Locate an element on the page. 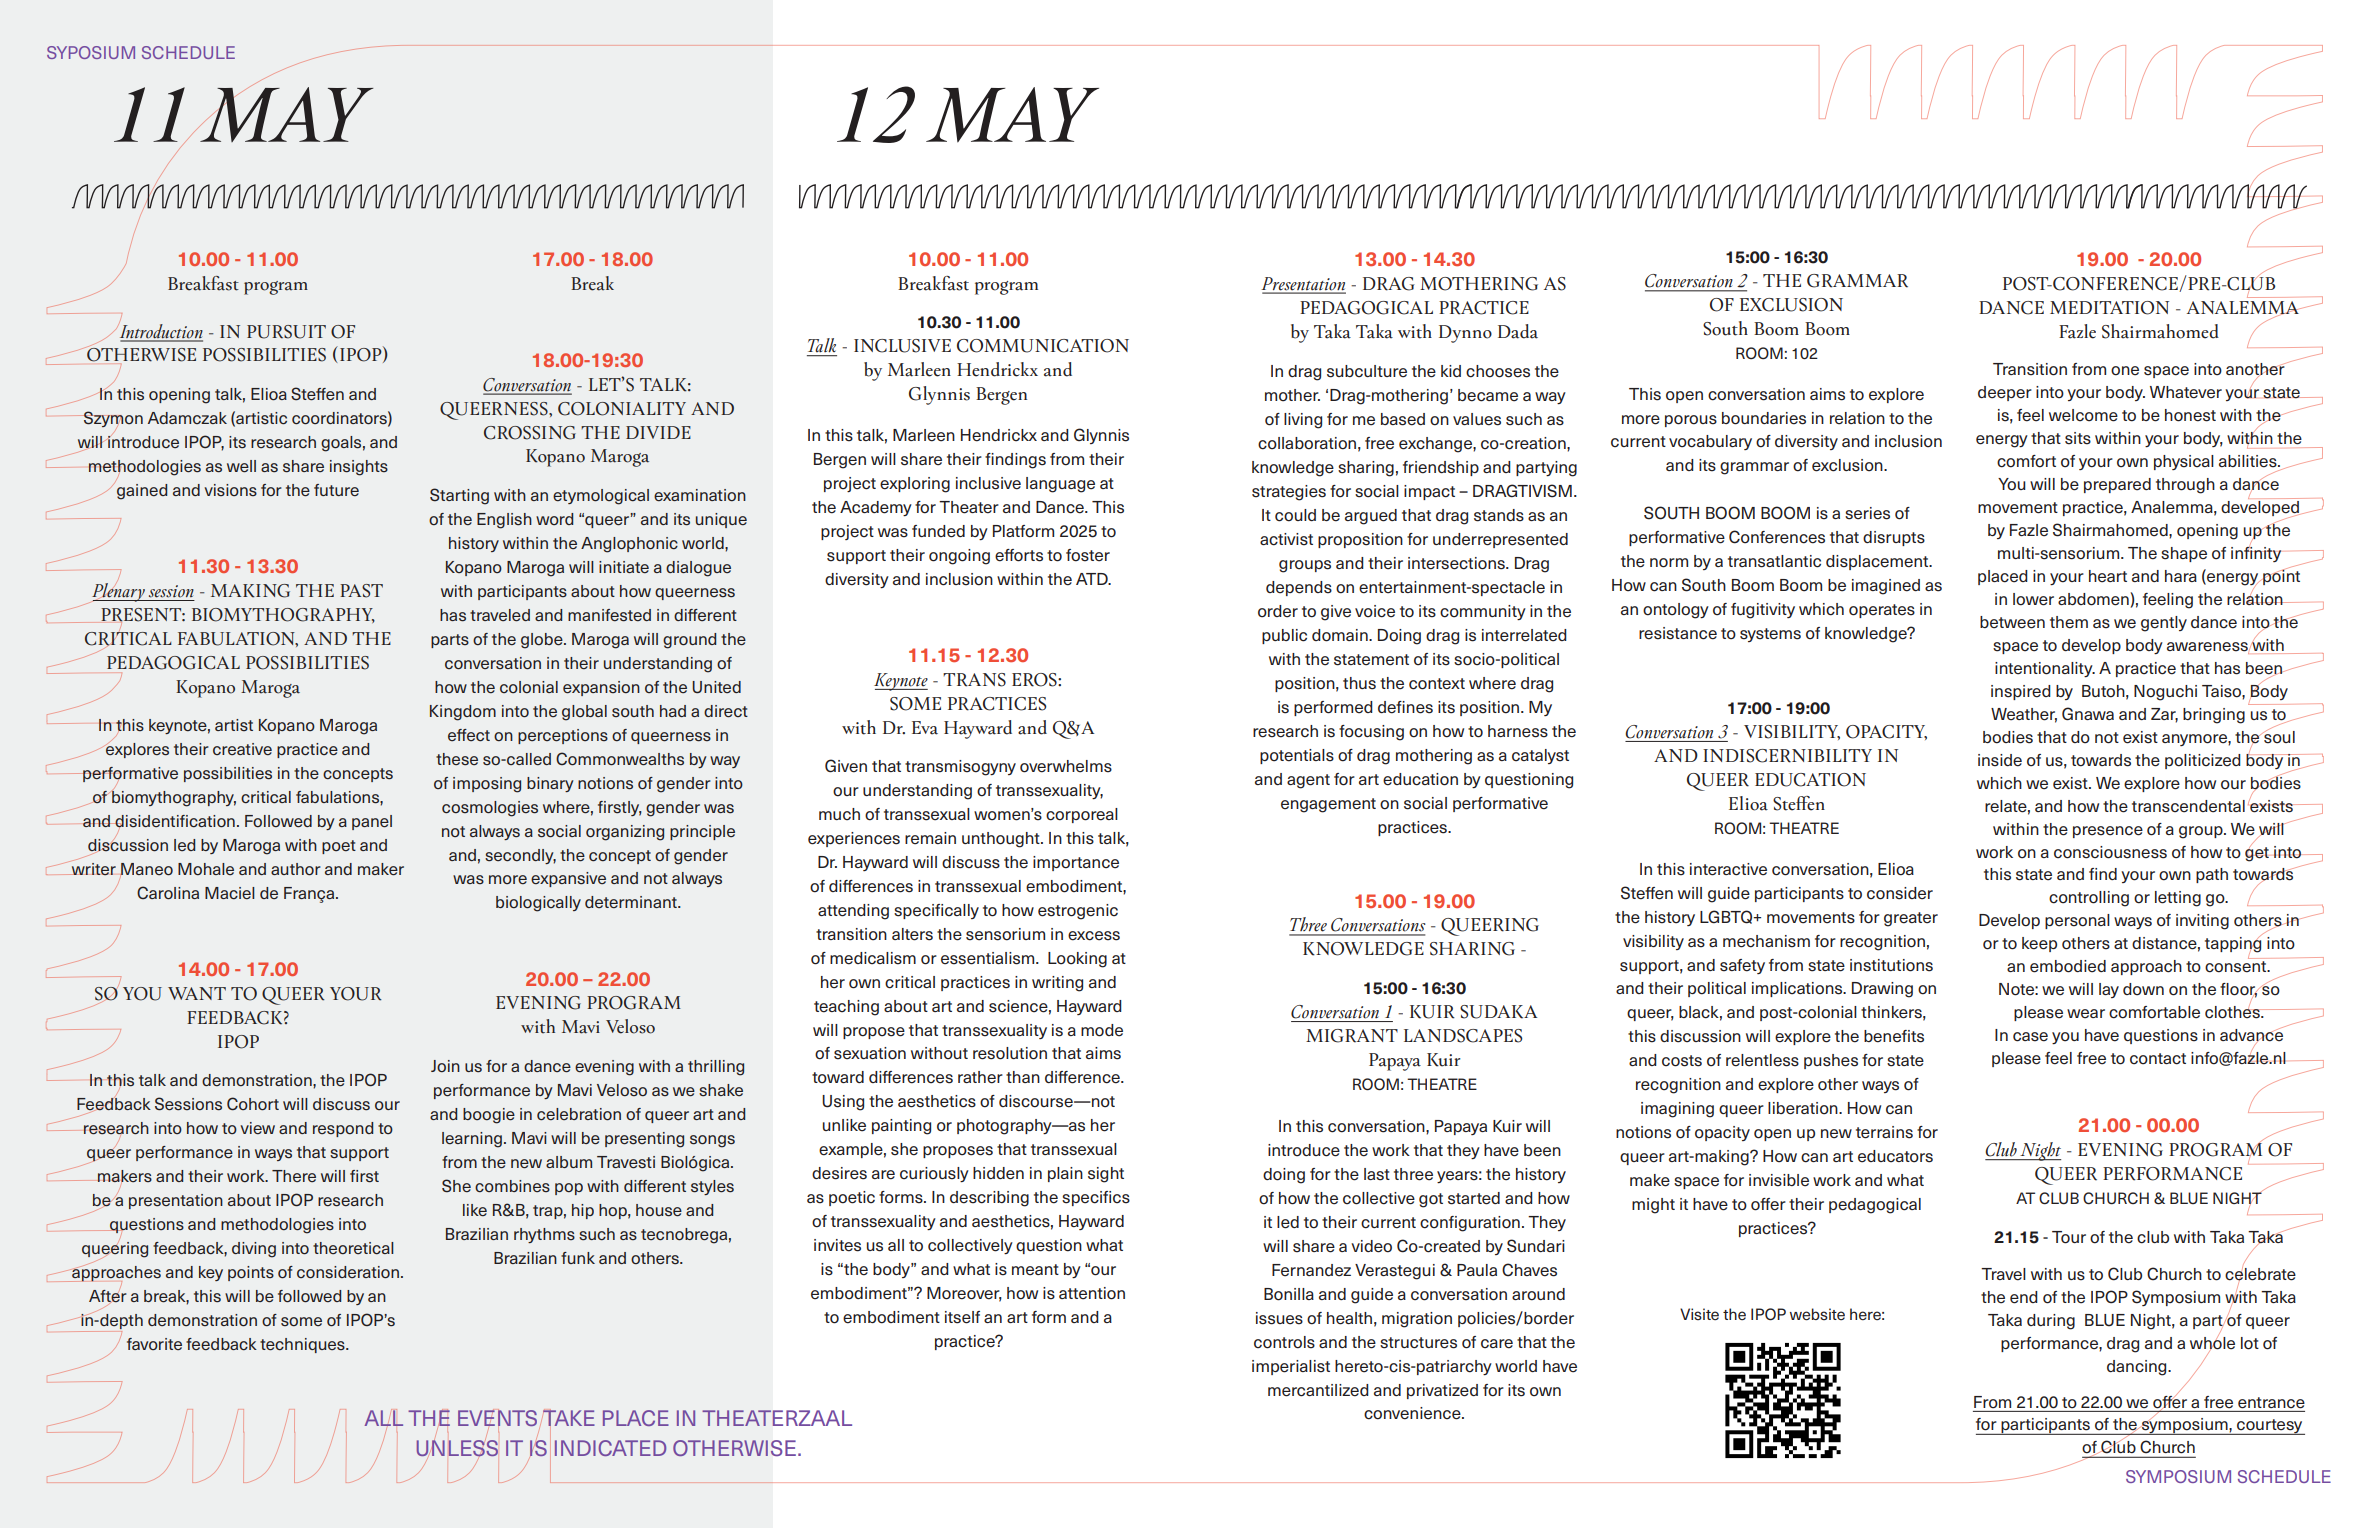  effect is located at coordinates (469, 735).
